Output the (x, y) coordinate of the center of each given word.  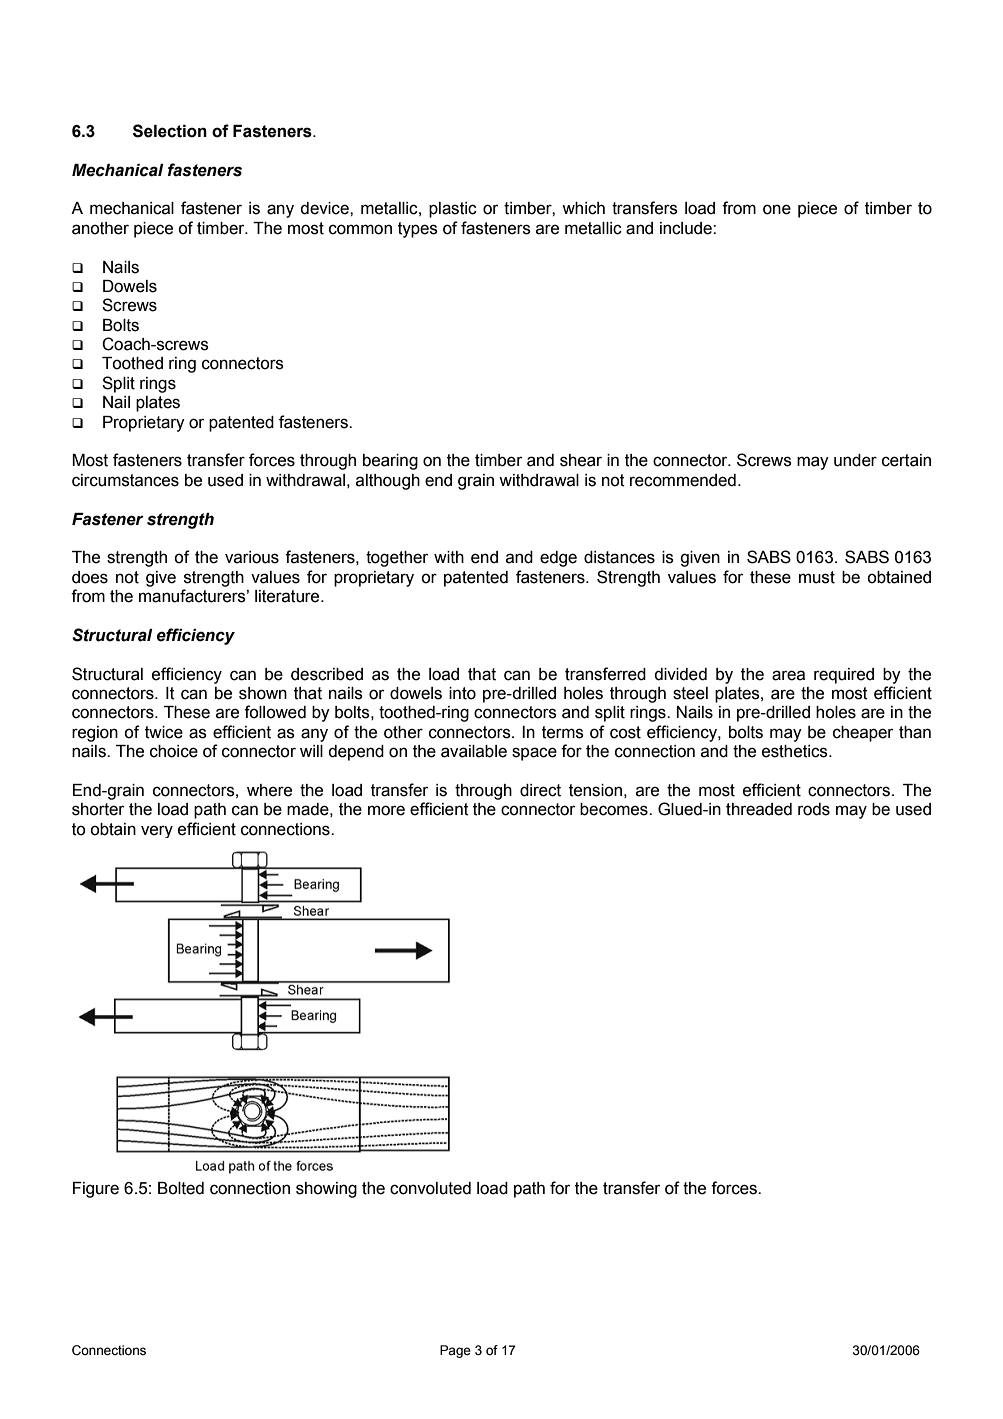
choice (174, 751)
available (474, 751)
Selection (170, 131)
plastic (453, 210)
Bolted (181, 1188)
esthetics (796, 751)
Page (455, 1351)
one (777, 209)
